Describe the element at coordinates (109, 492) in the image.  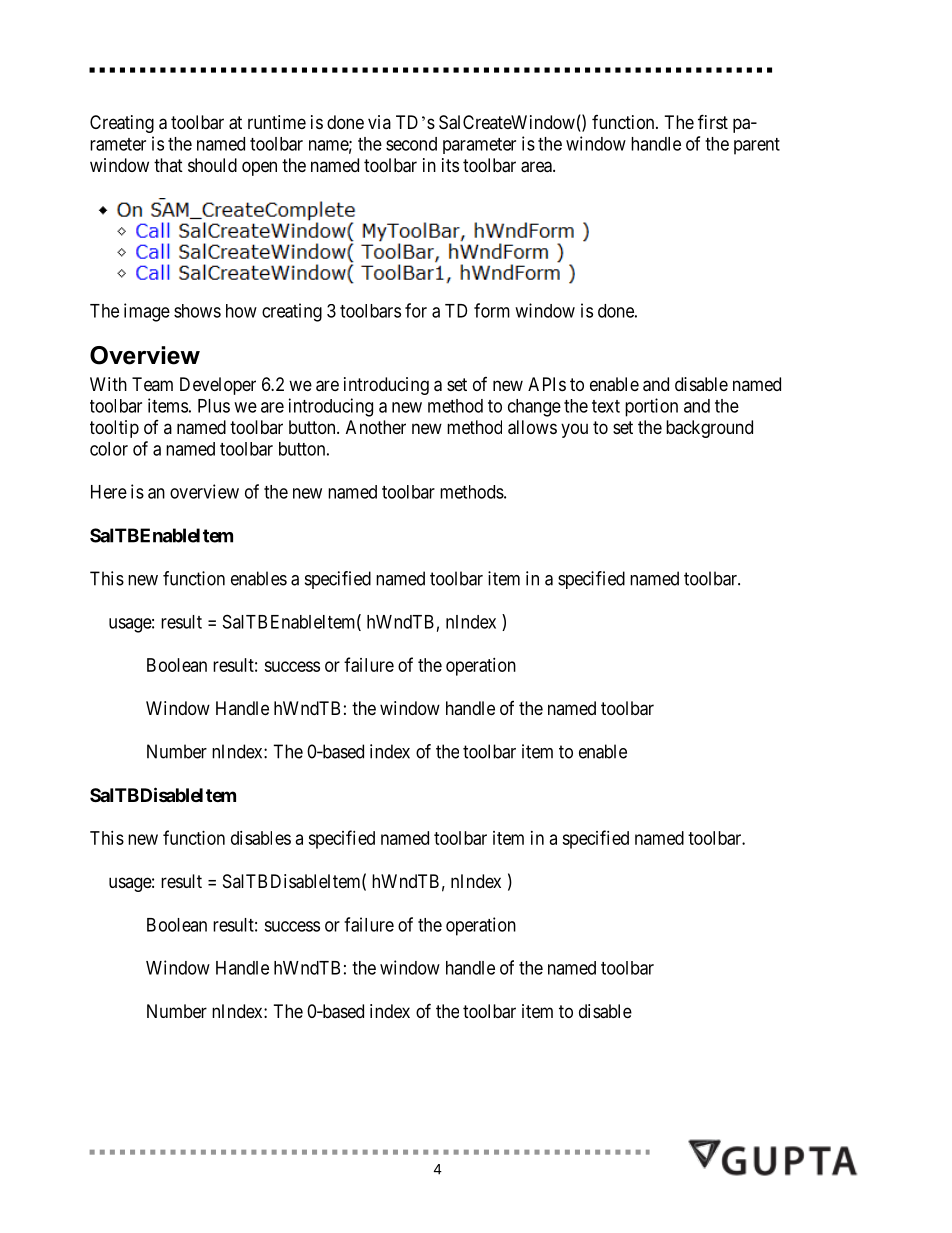
I see `Here` at that location.
